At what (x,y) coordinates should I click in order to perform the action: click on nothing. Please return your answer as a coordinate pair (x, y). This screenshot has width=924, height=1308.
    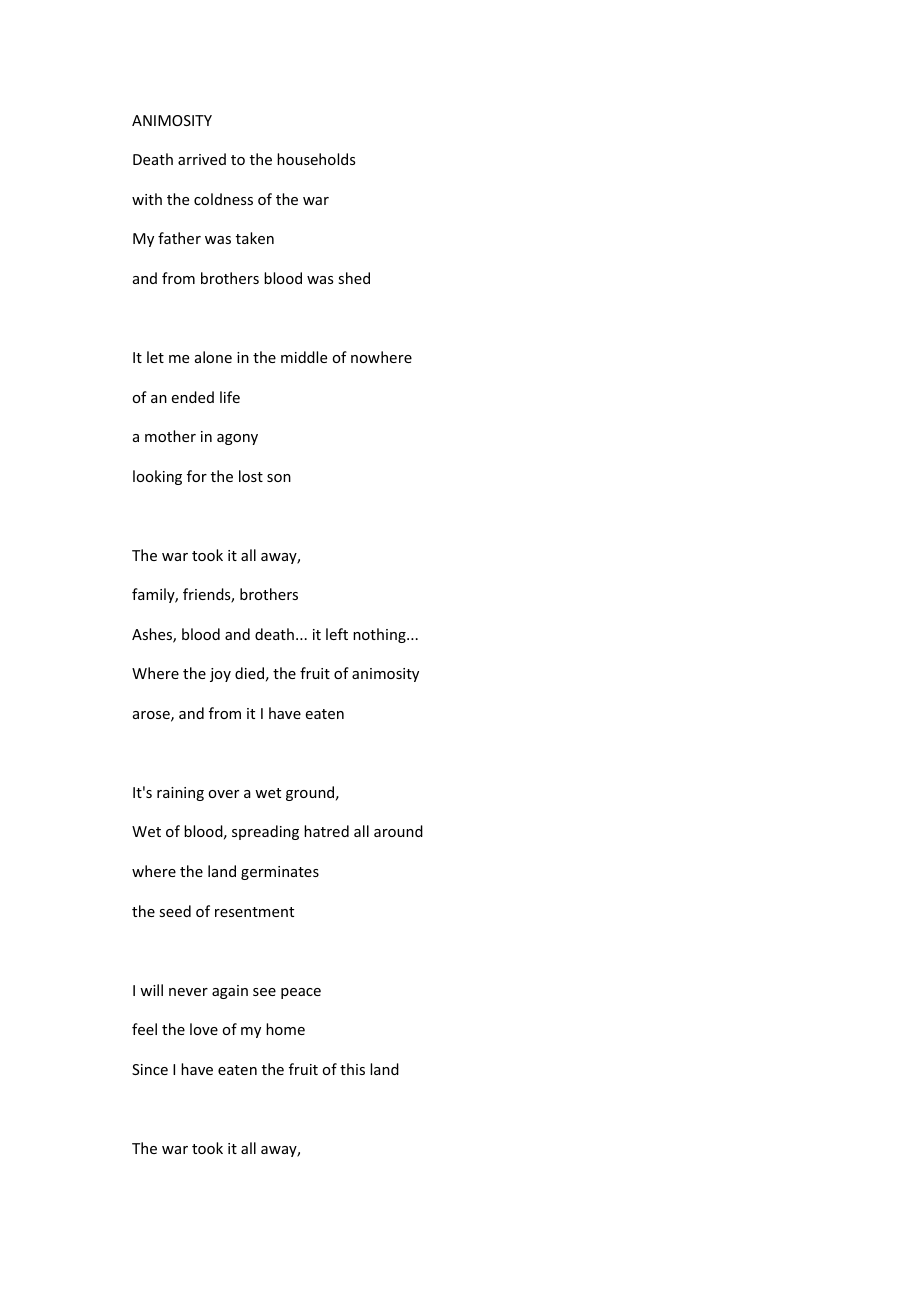
    Looking at the image, I should click on (380, 635).
